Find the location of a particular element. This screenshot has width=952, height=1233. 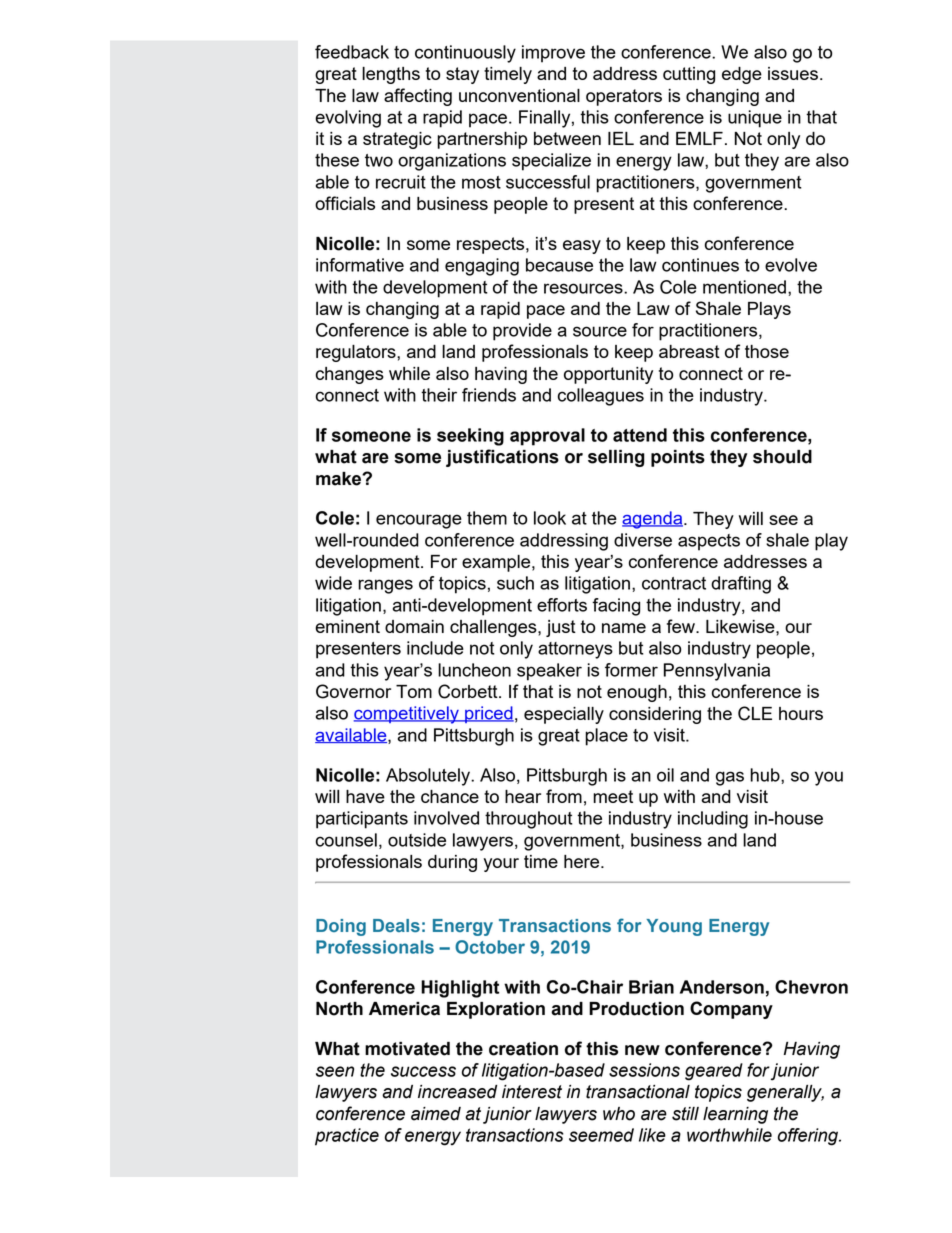

improve is located at coordinates (553, 54).
